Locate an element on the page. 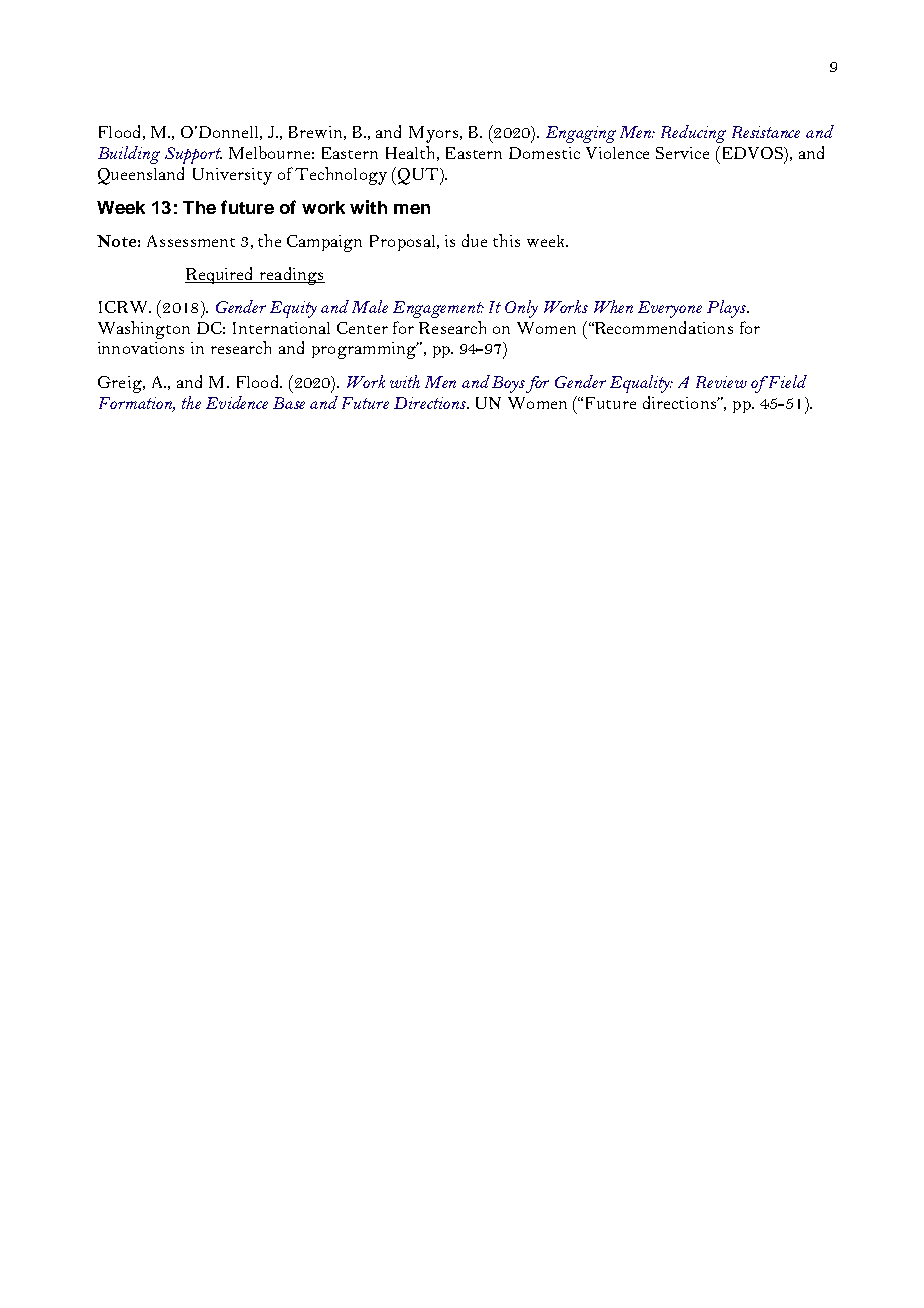  this is located at coordinates (506, 240).
